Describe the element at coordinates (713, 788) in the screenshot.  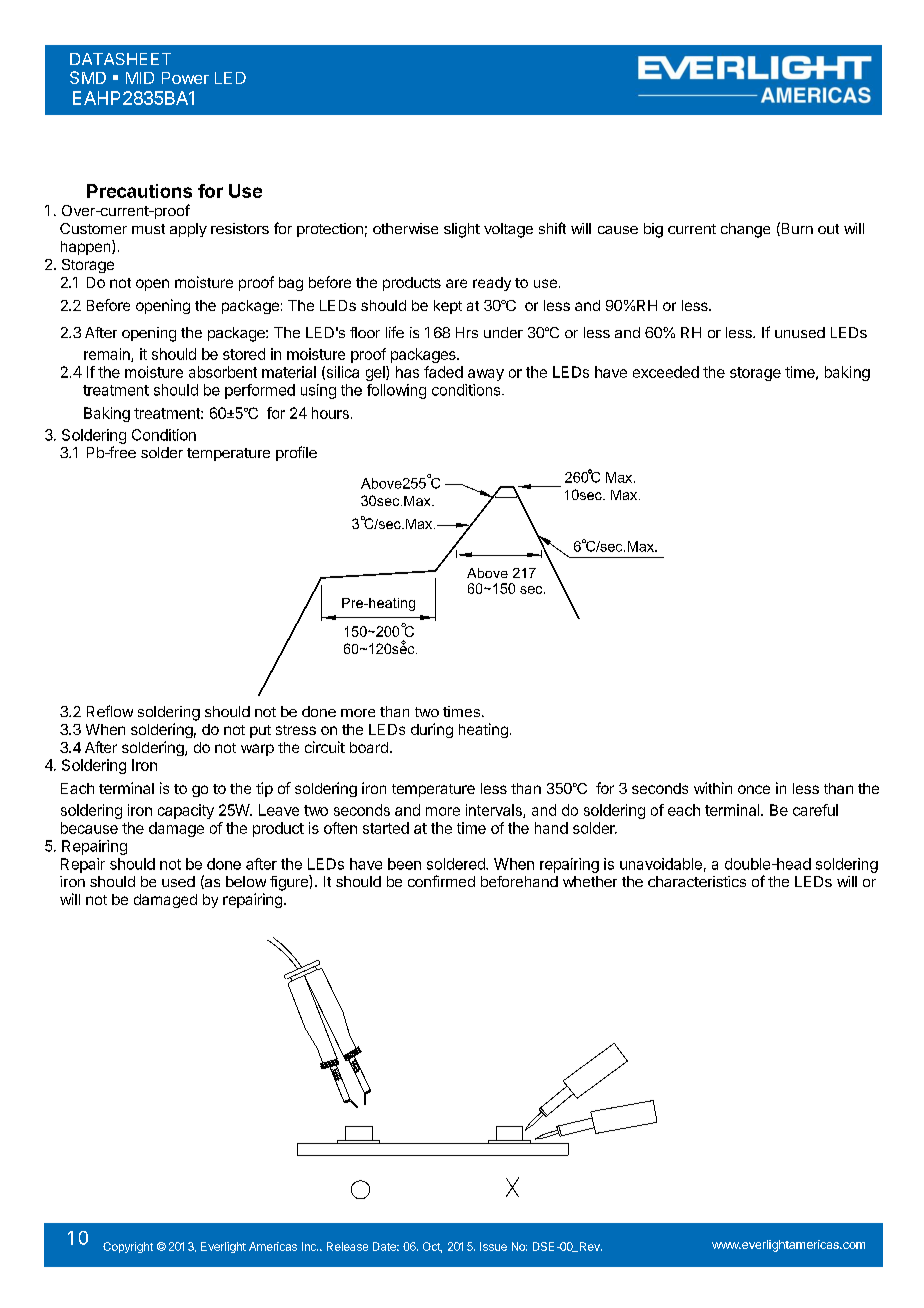
I see `within` at that location.
